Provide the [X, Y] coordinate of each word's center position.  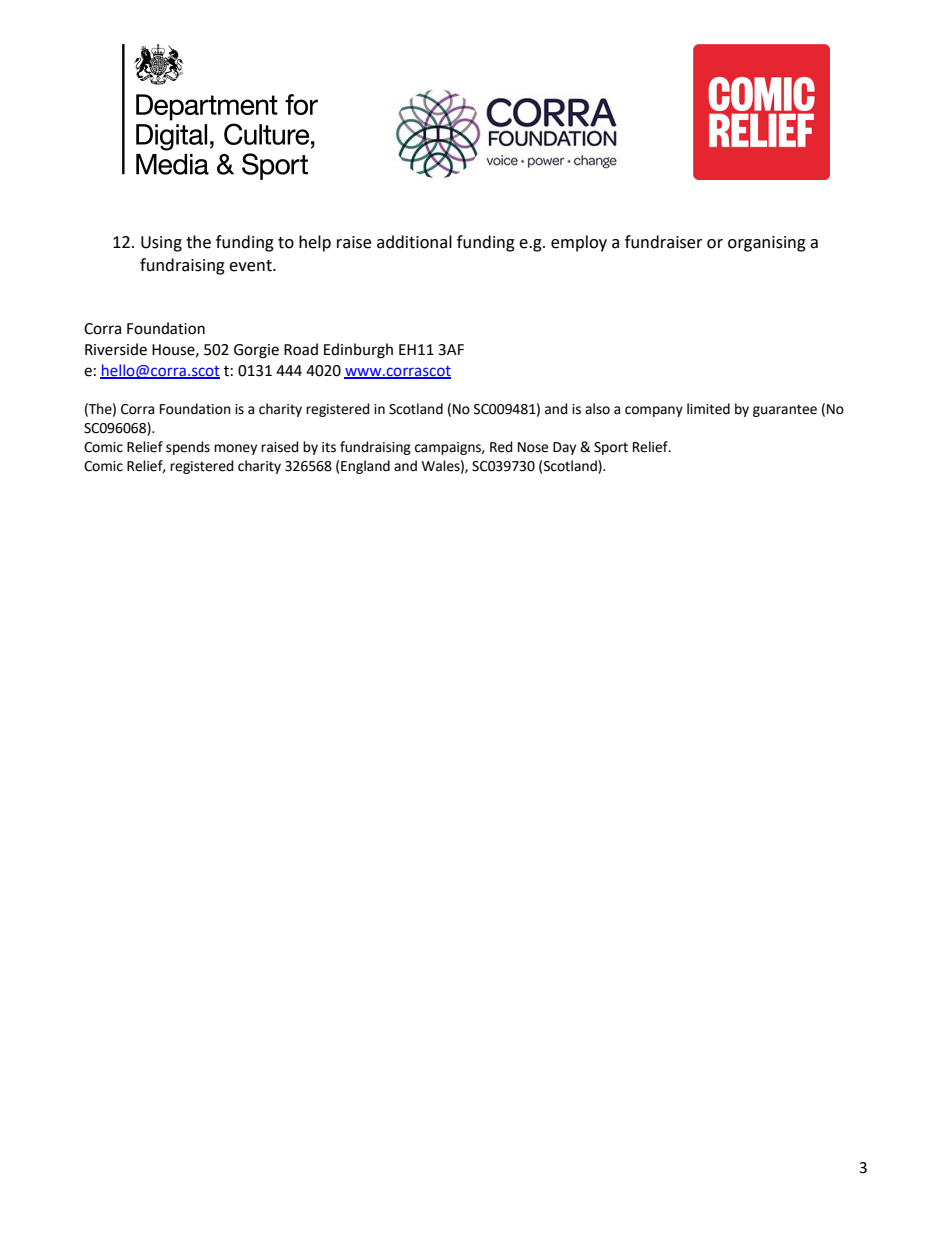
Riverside [116, 349]
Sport [611, 448]
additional [414, 242]
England [365, 467]
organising [767, 244]
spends [188, 448]
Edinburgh [358, 351]
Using [161, 244]
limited [708, 409]
